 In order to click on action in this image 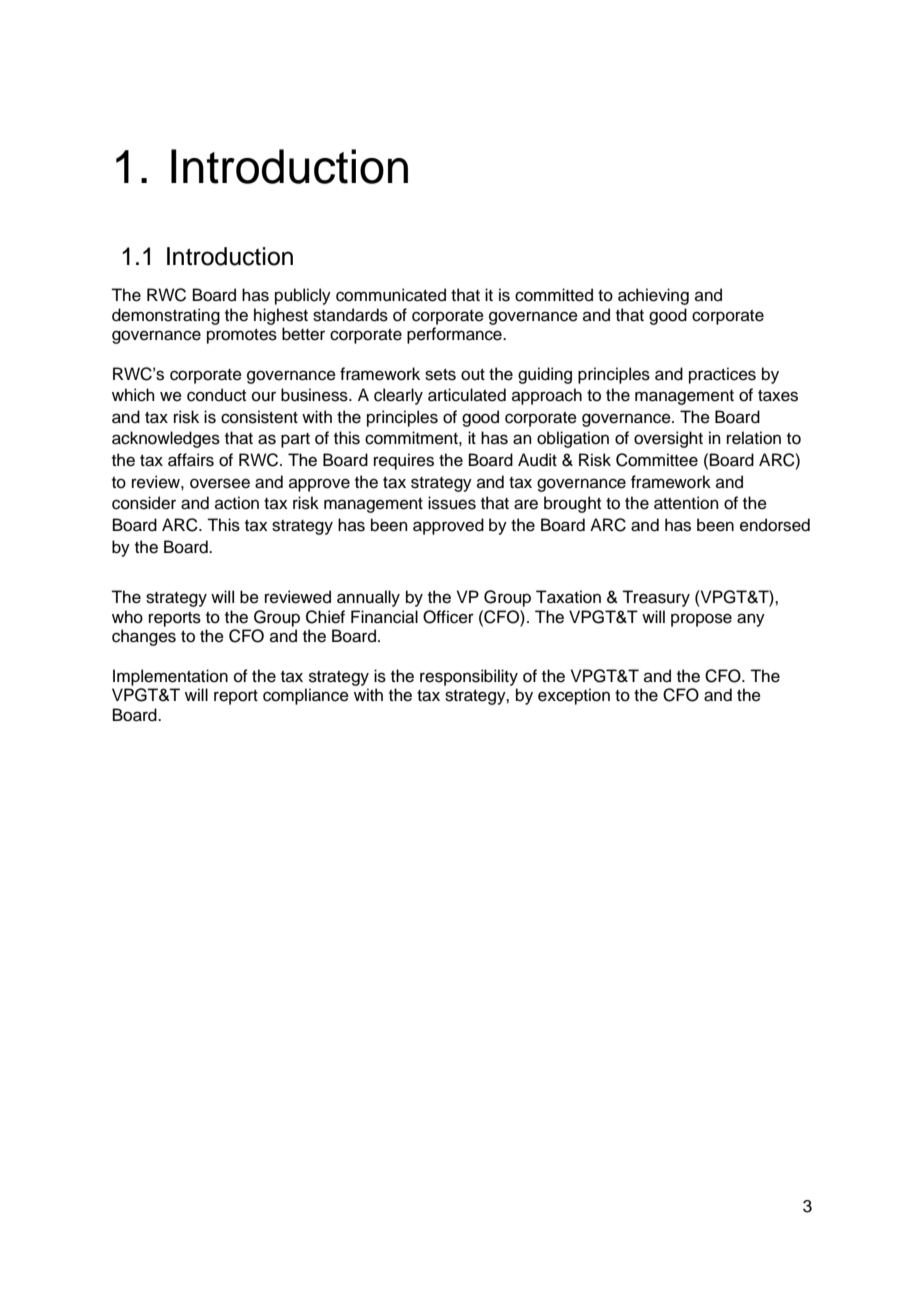, I will do `click(237, 503)`.
